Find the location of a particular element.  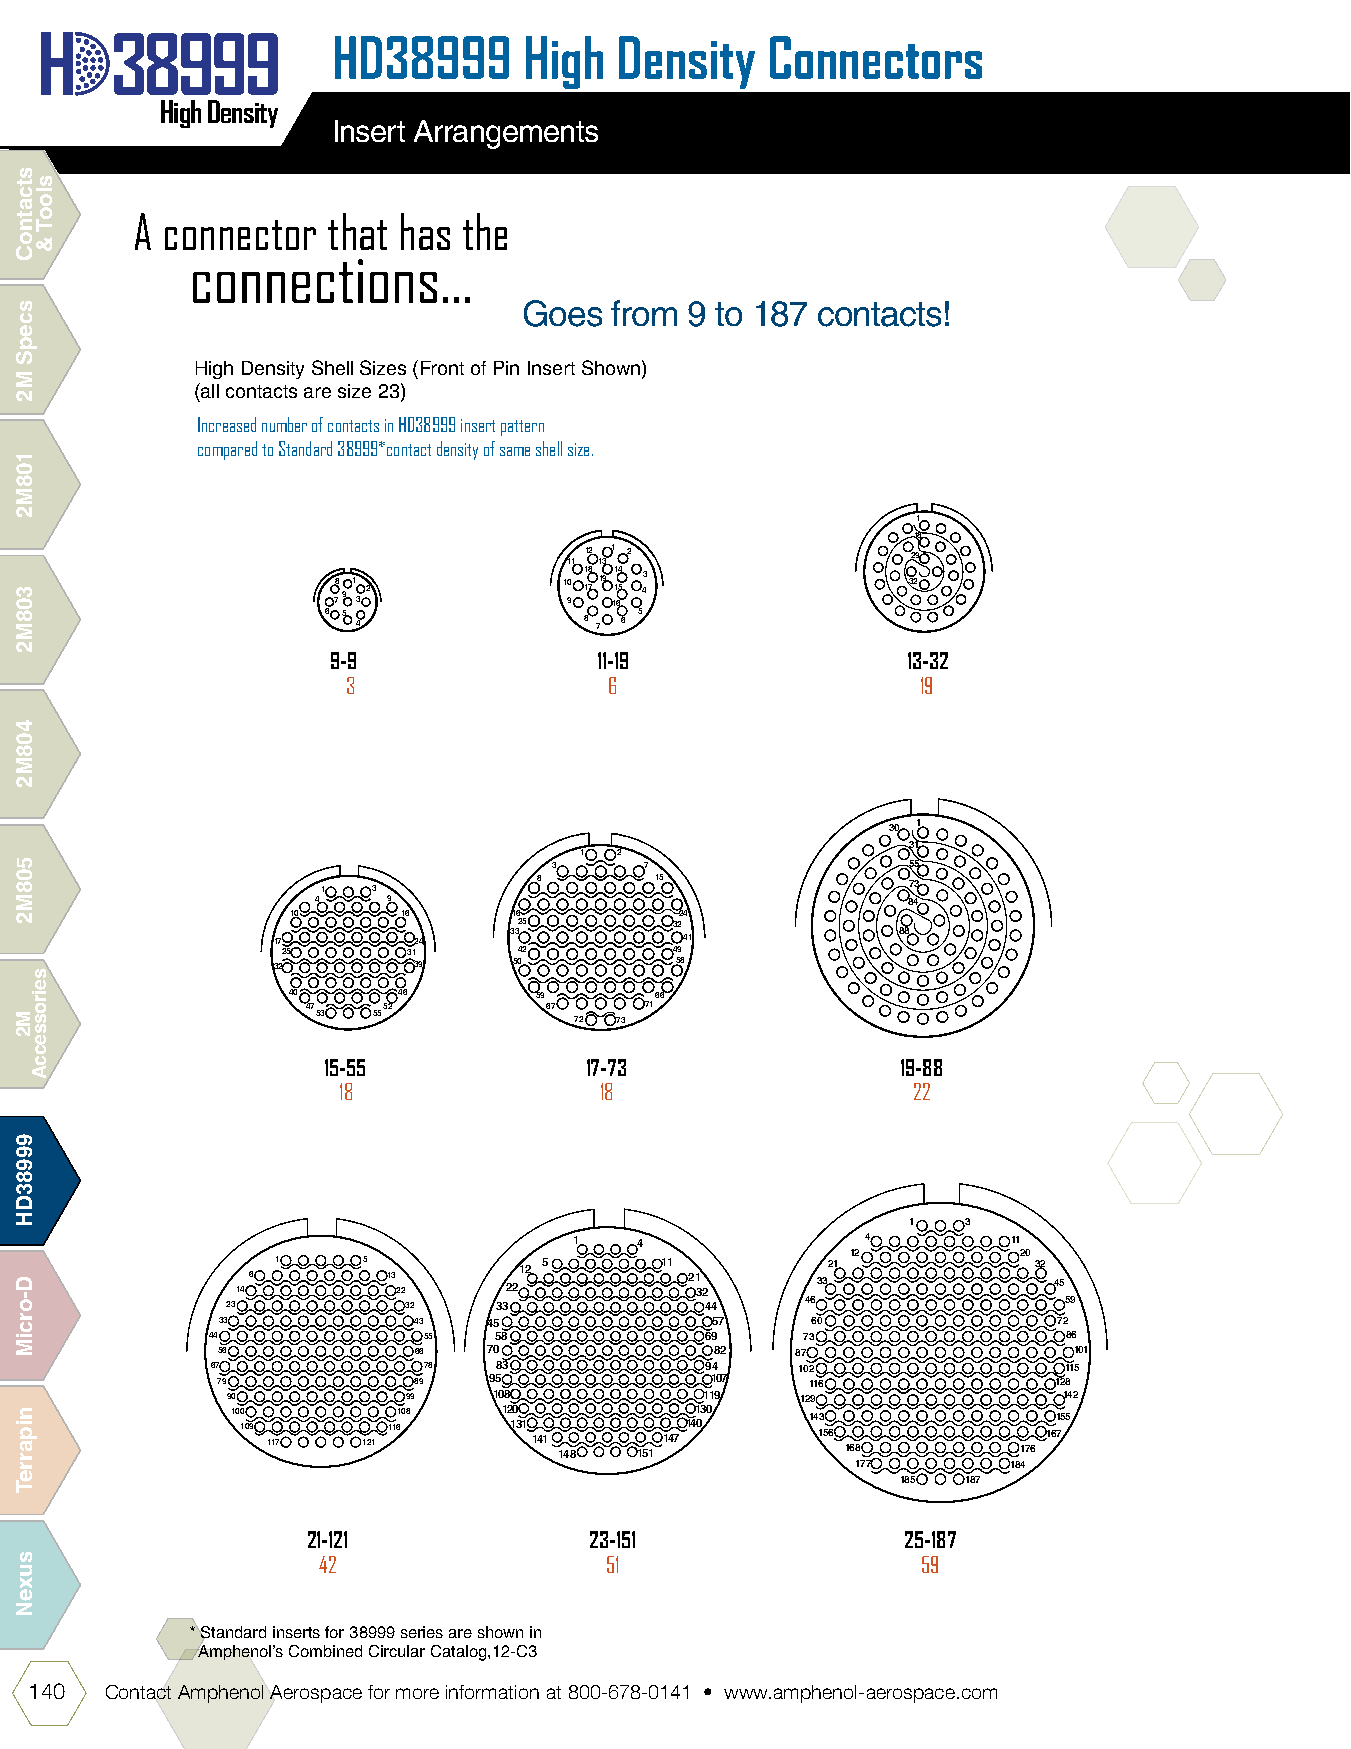

has is located at coordinates (425, 231).
